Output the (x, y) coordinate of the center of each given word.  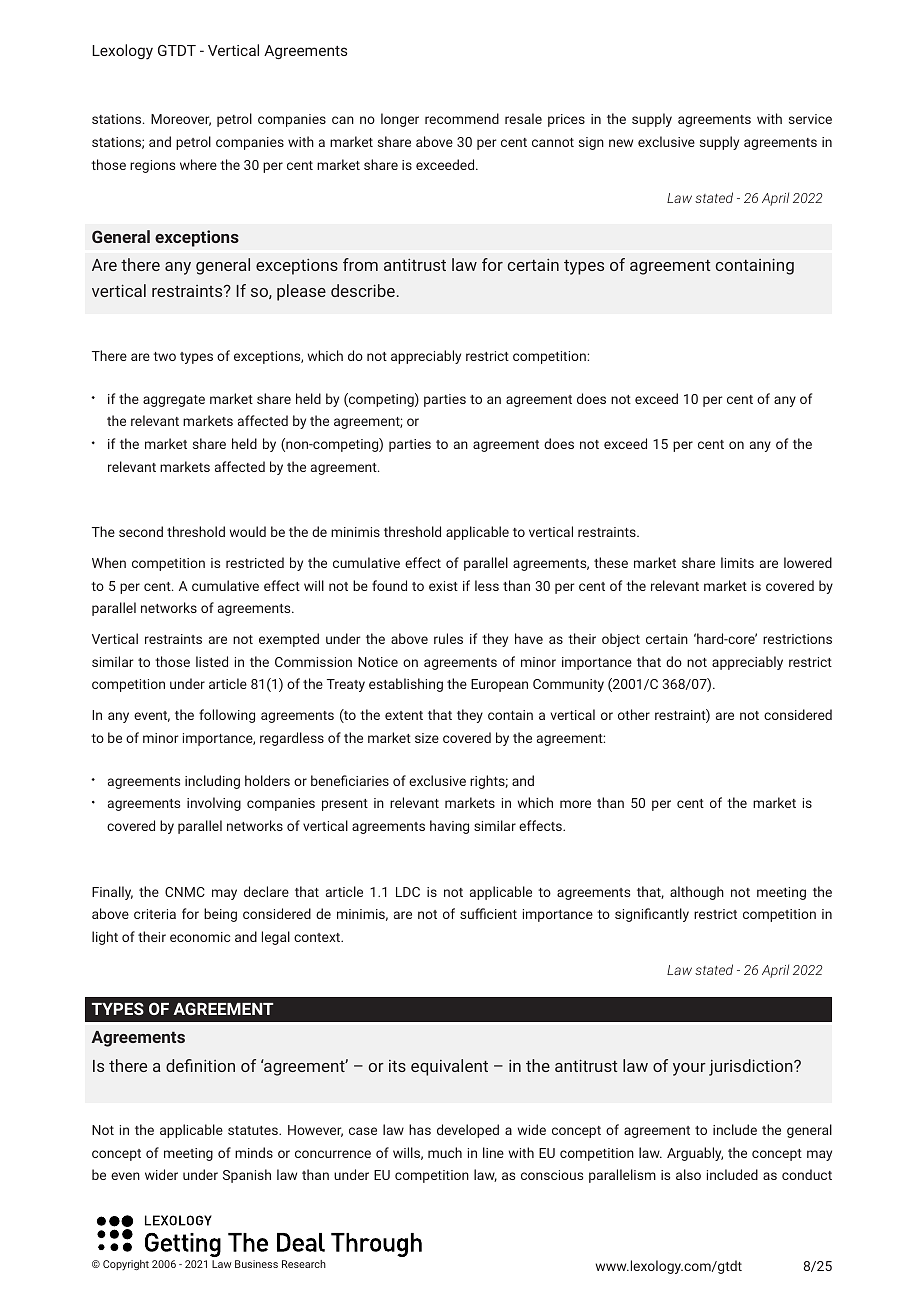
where (198, 164)
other (634, 714)
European (499, 685)
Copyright (126, 1265)
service (810, 119)
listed (212, 661)
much (445, 1152)
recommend (462, 118)
